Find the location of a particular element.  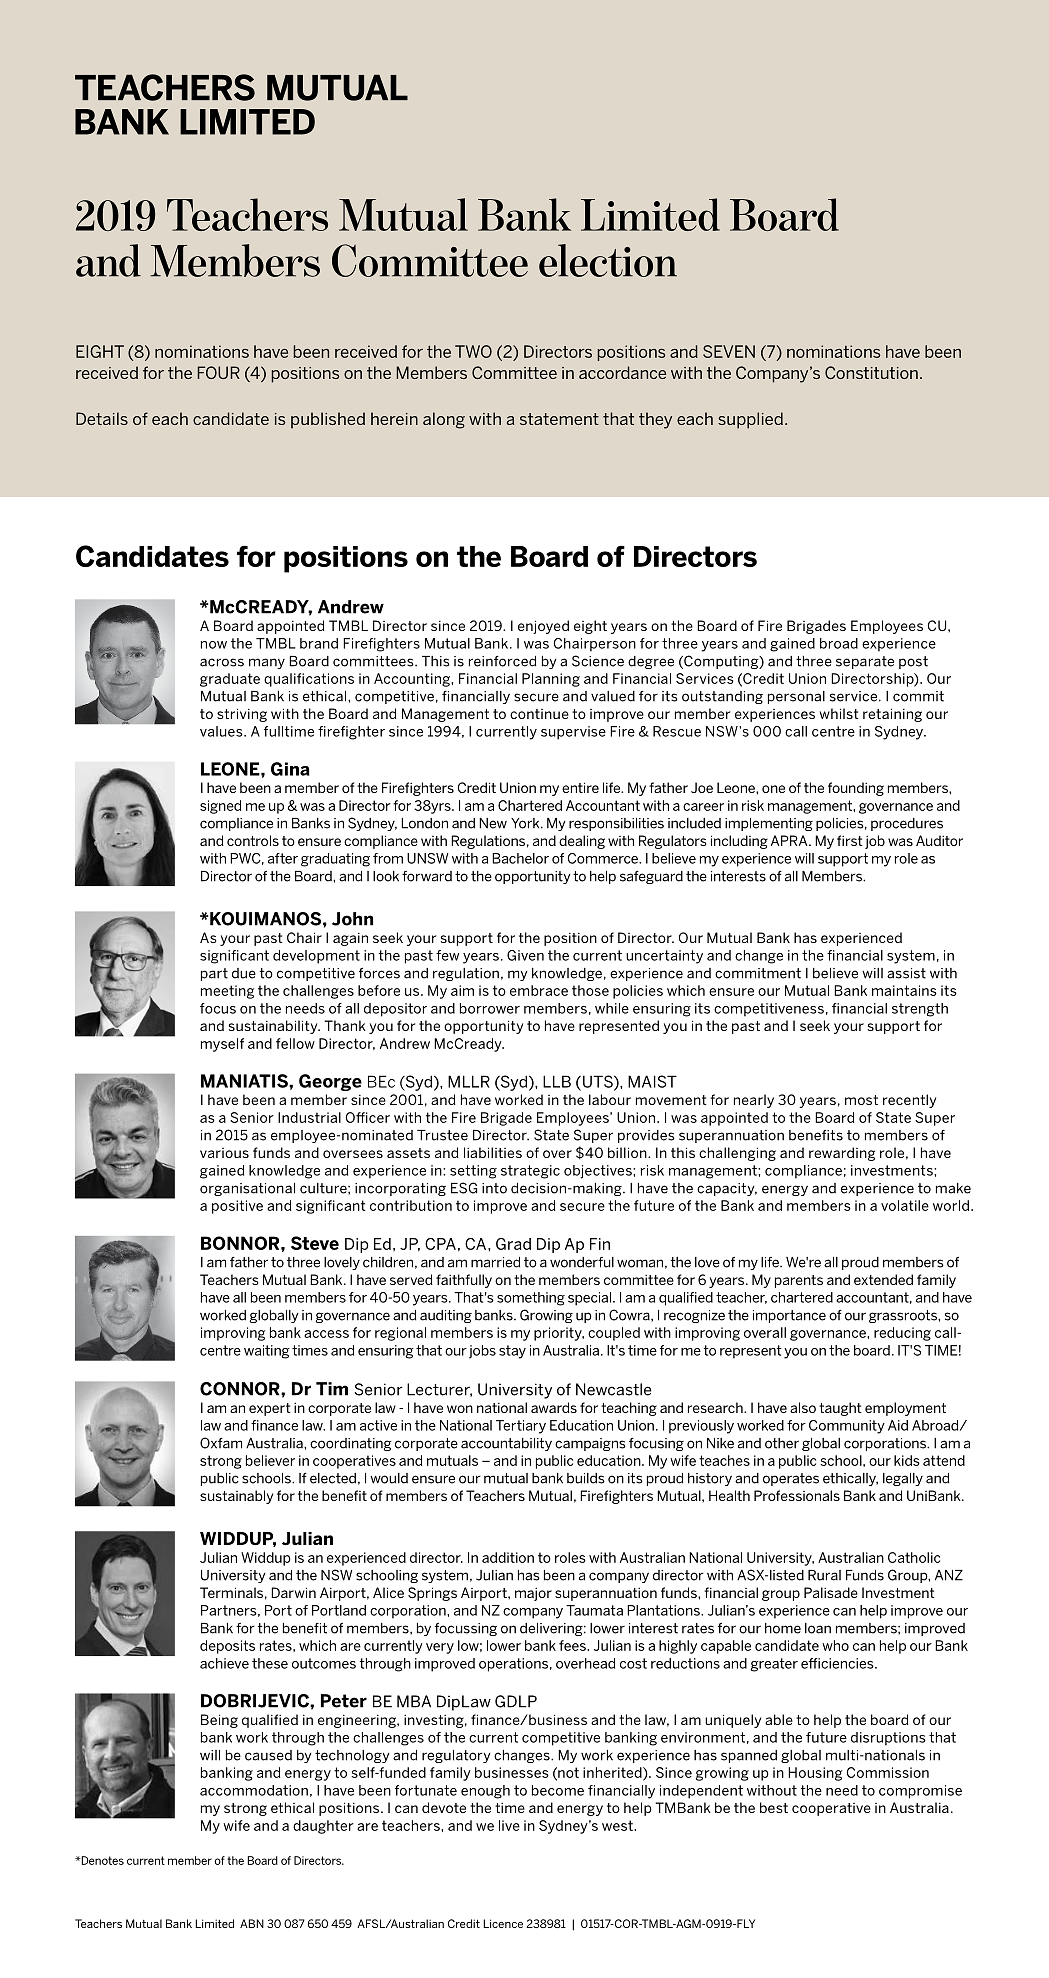

separate is located at coordinates (865, 662).
